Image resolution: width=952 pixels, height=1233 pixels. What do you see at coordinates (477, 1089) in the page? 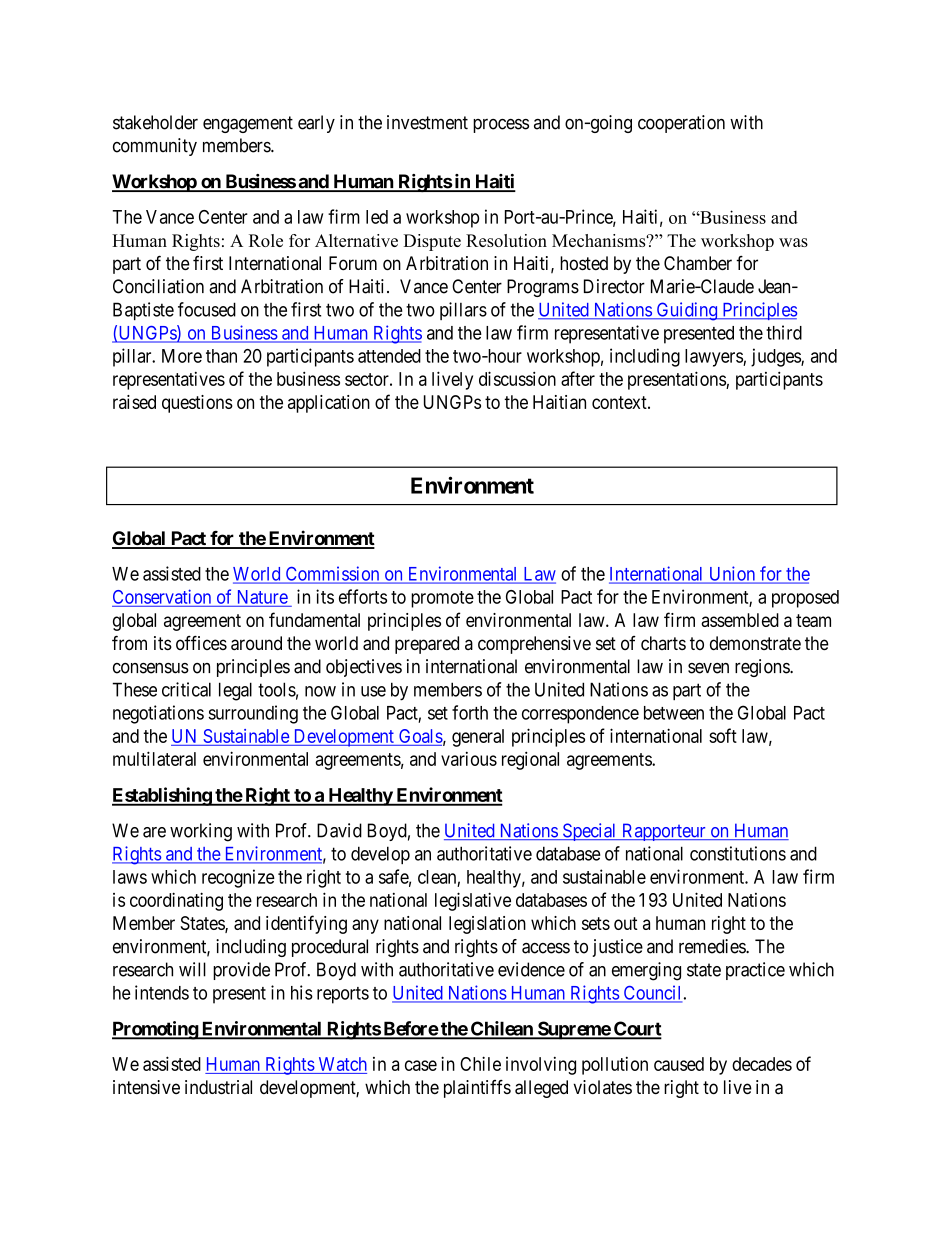
I see `plaintiffs` at bounding box center [477, 1089].
